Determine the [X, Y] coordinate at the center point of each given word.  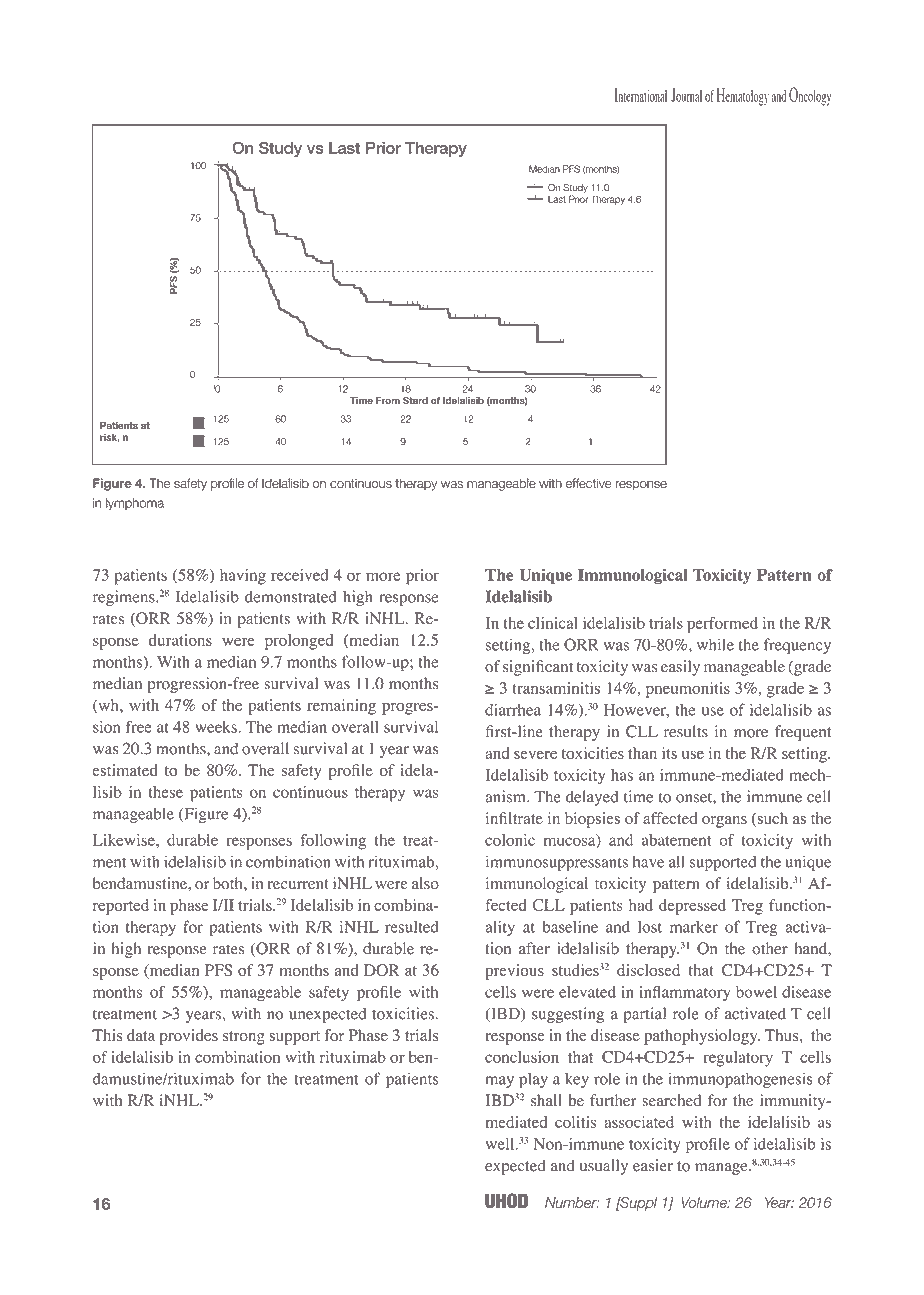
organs [724, 822]
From [388, 400]
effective [589, 483]
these [165, 792]
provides [189, 1037]
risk [110, 437]
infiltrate [514, 818]
